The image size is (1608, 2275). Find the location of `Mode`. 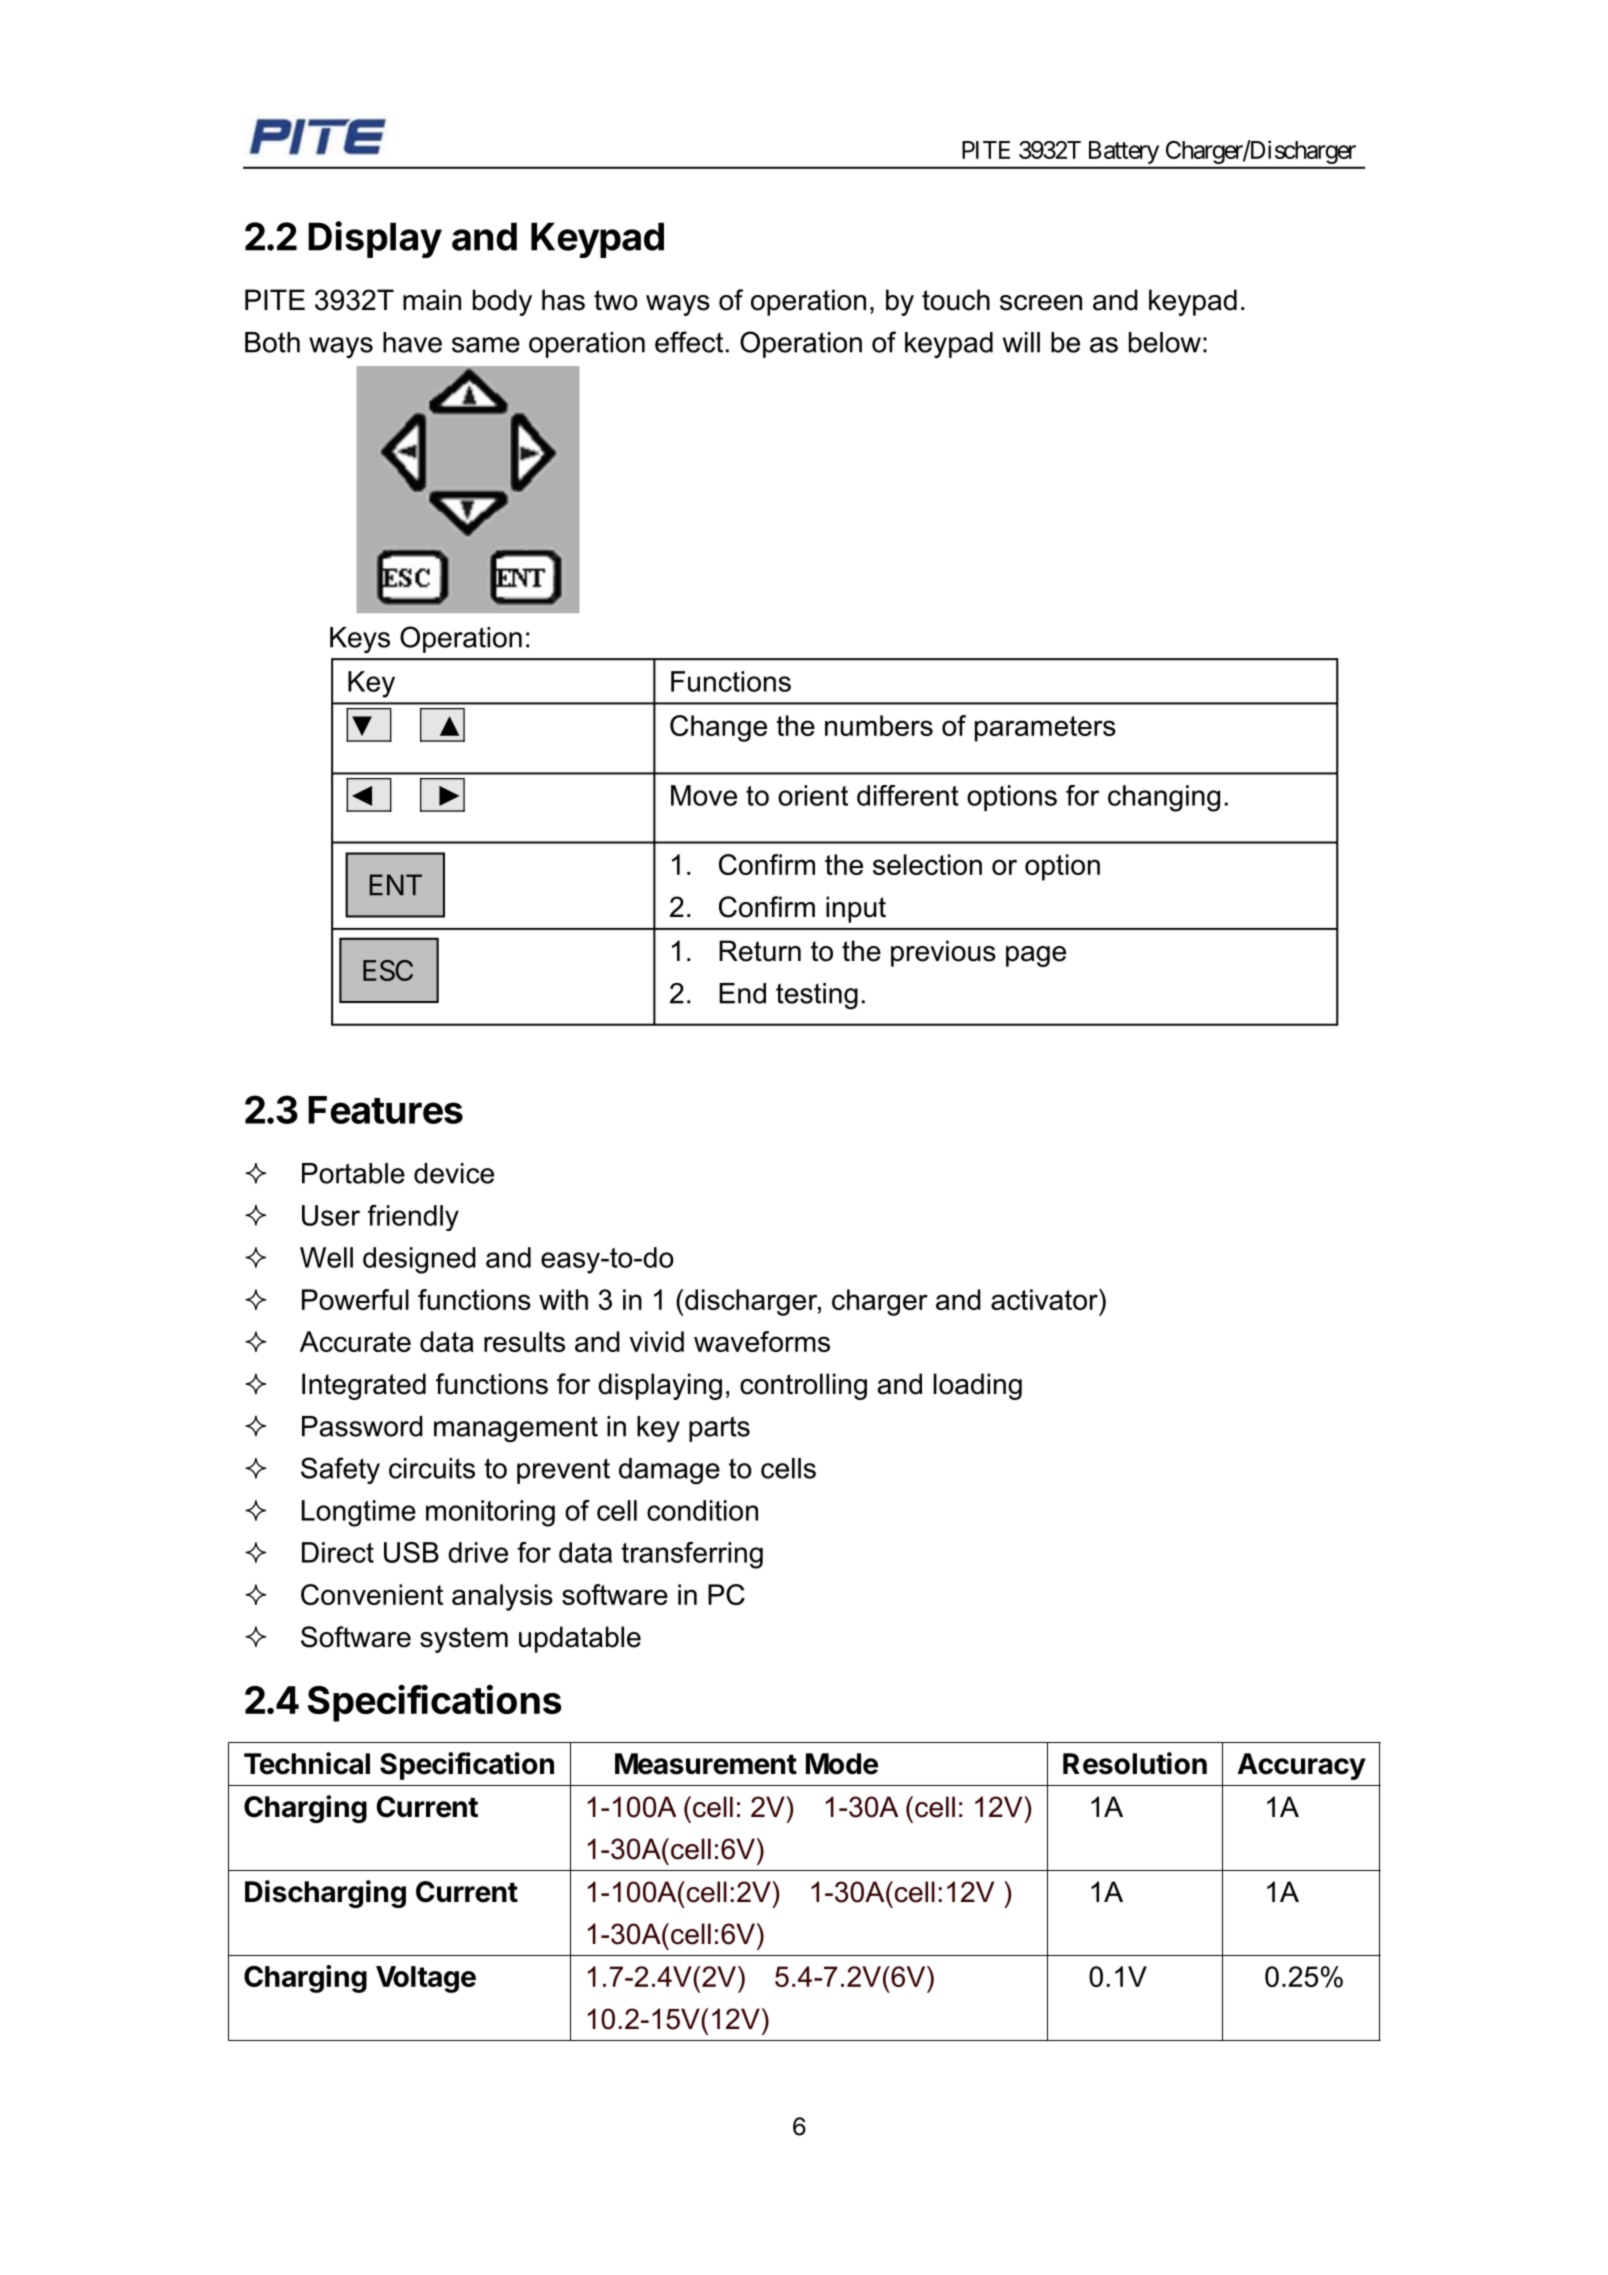

Mode is located at coordinates (842, 1764).
